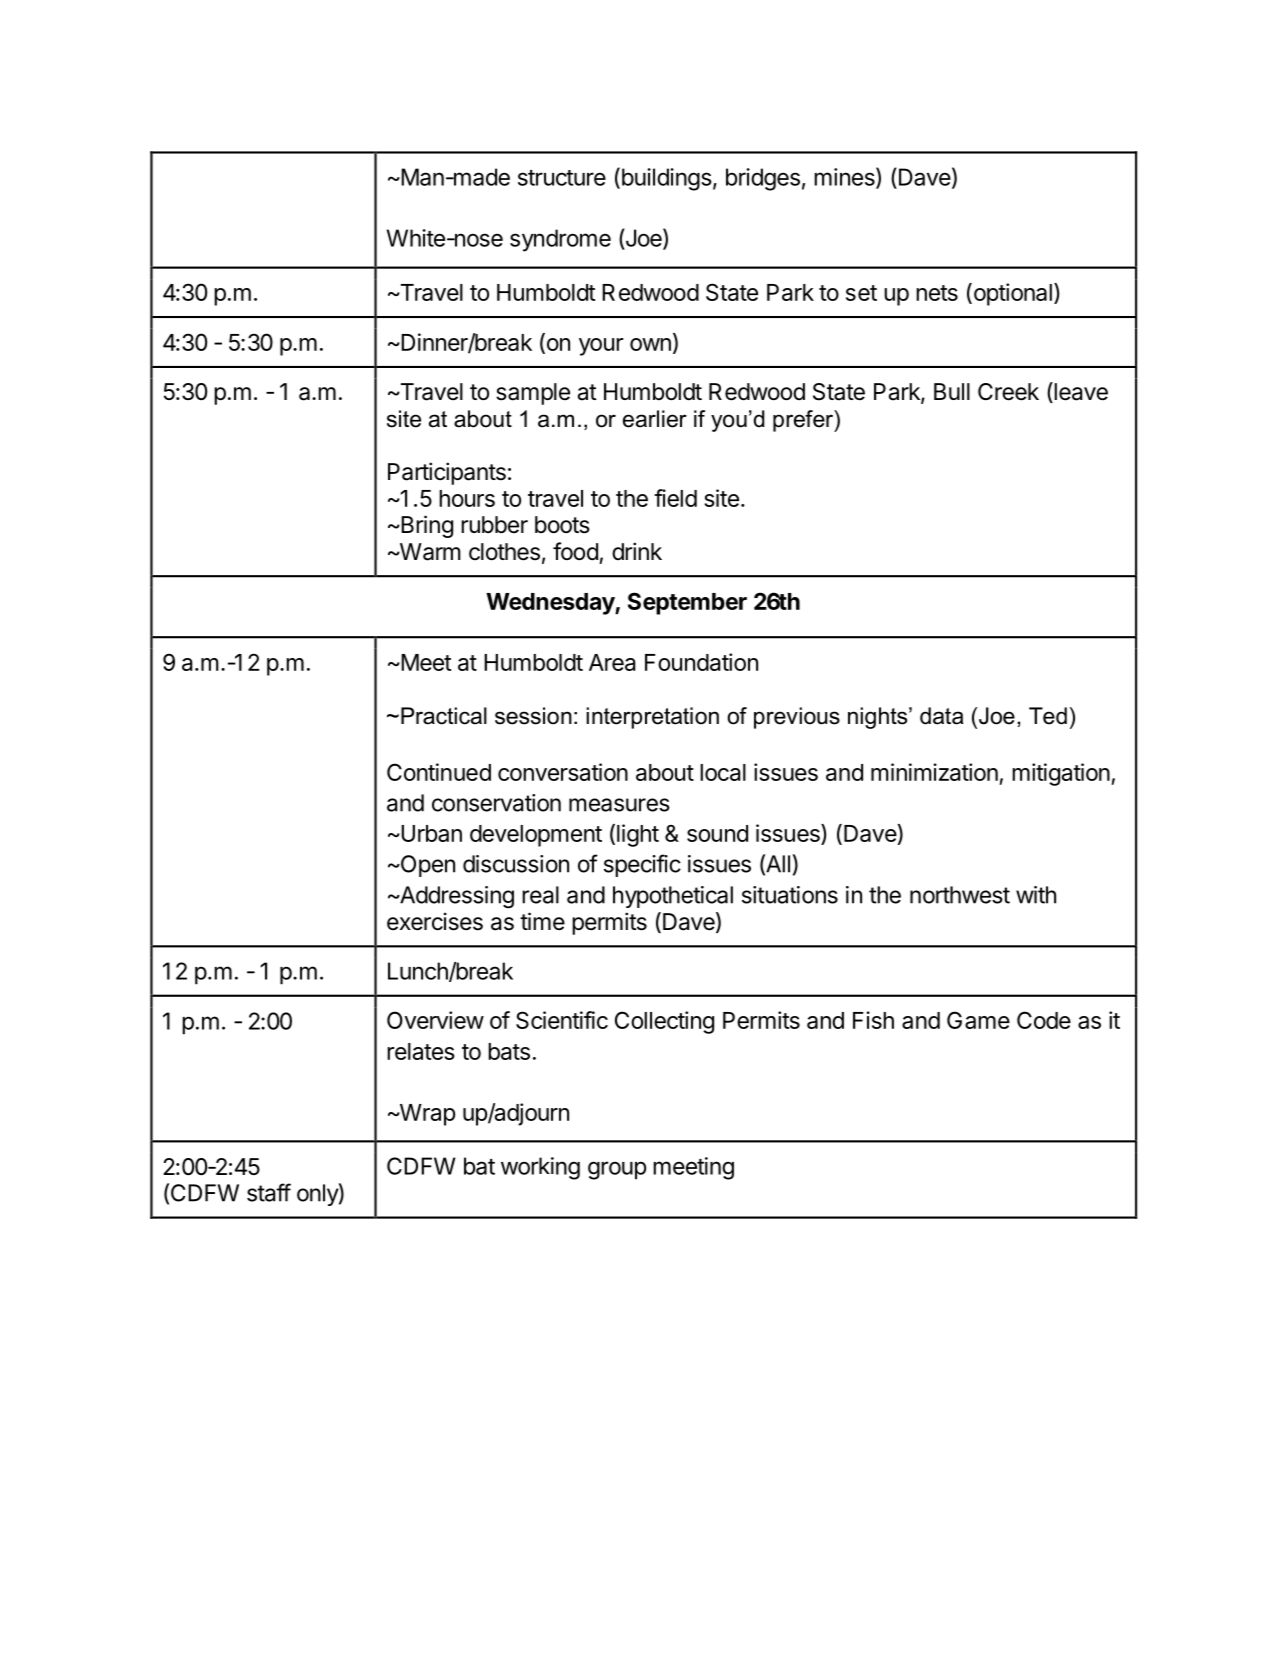 The image size is (1287, 1665). Describe the element at coordinates (447, 473) in the screenshot. I see `Participants` at that location.
